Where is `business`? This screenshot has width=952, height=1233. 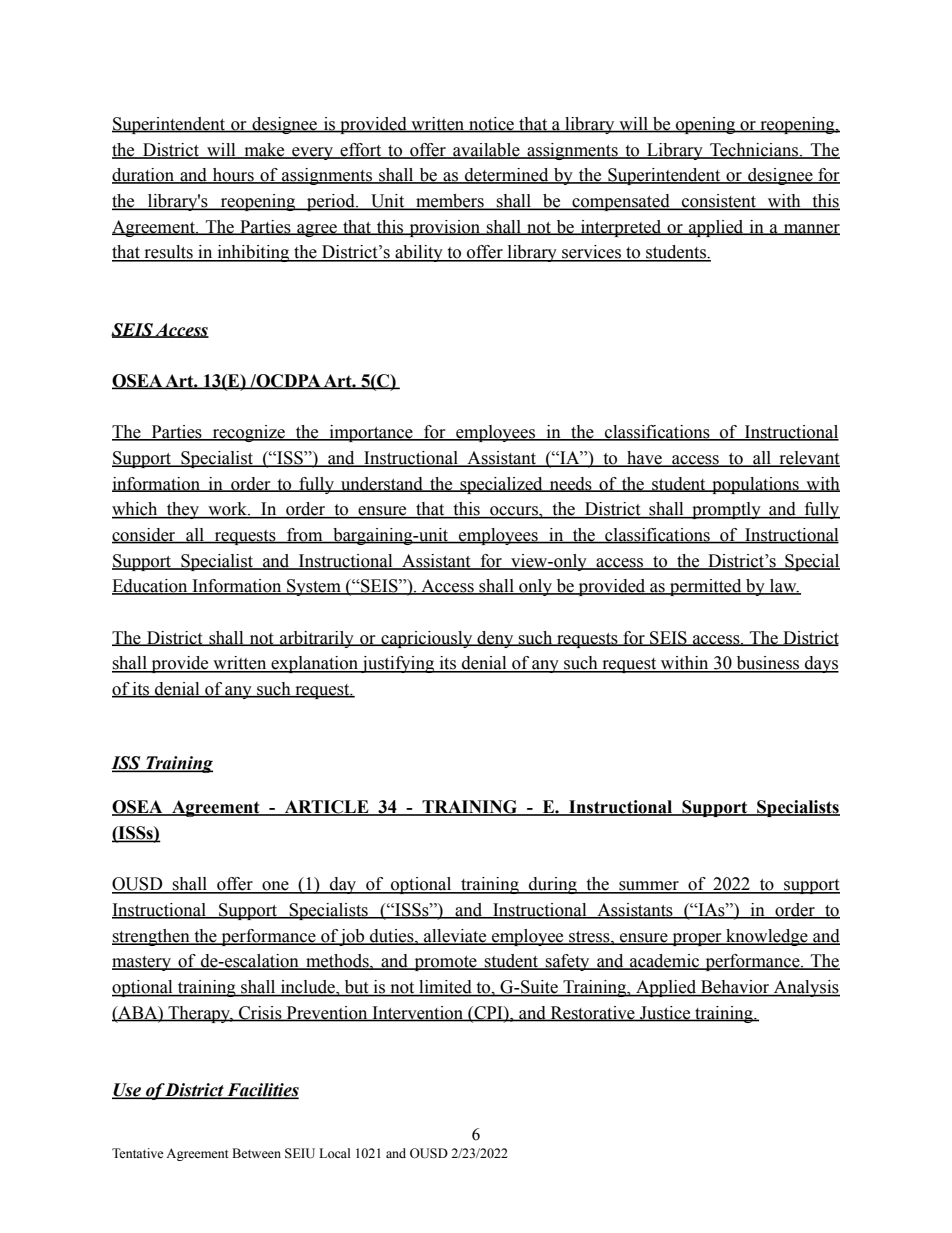
business is located at coordinates (768, 664).
